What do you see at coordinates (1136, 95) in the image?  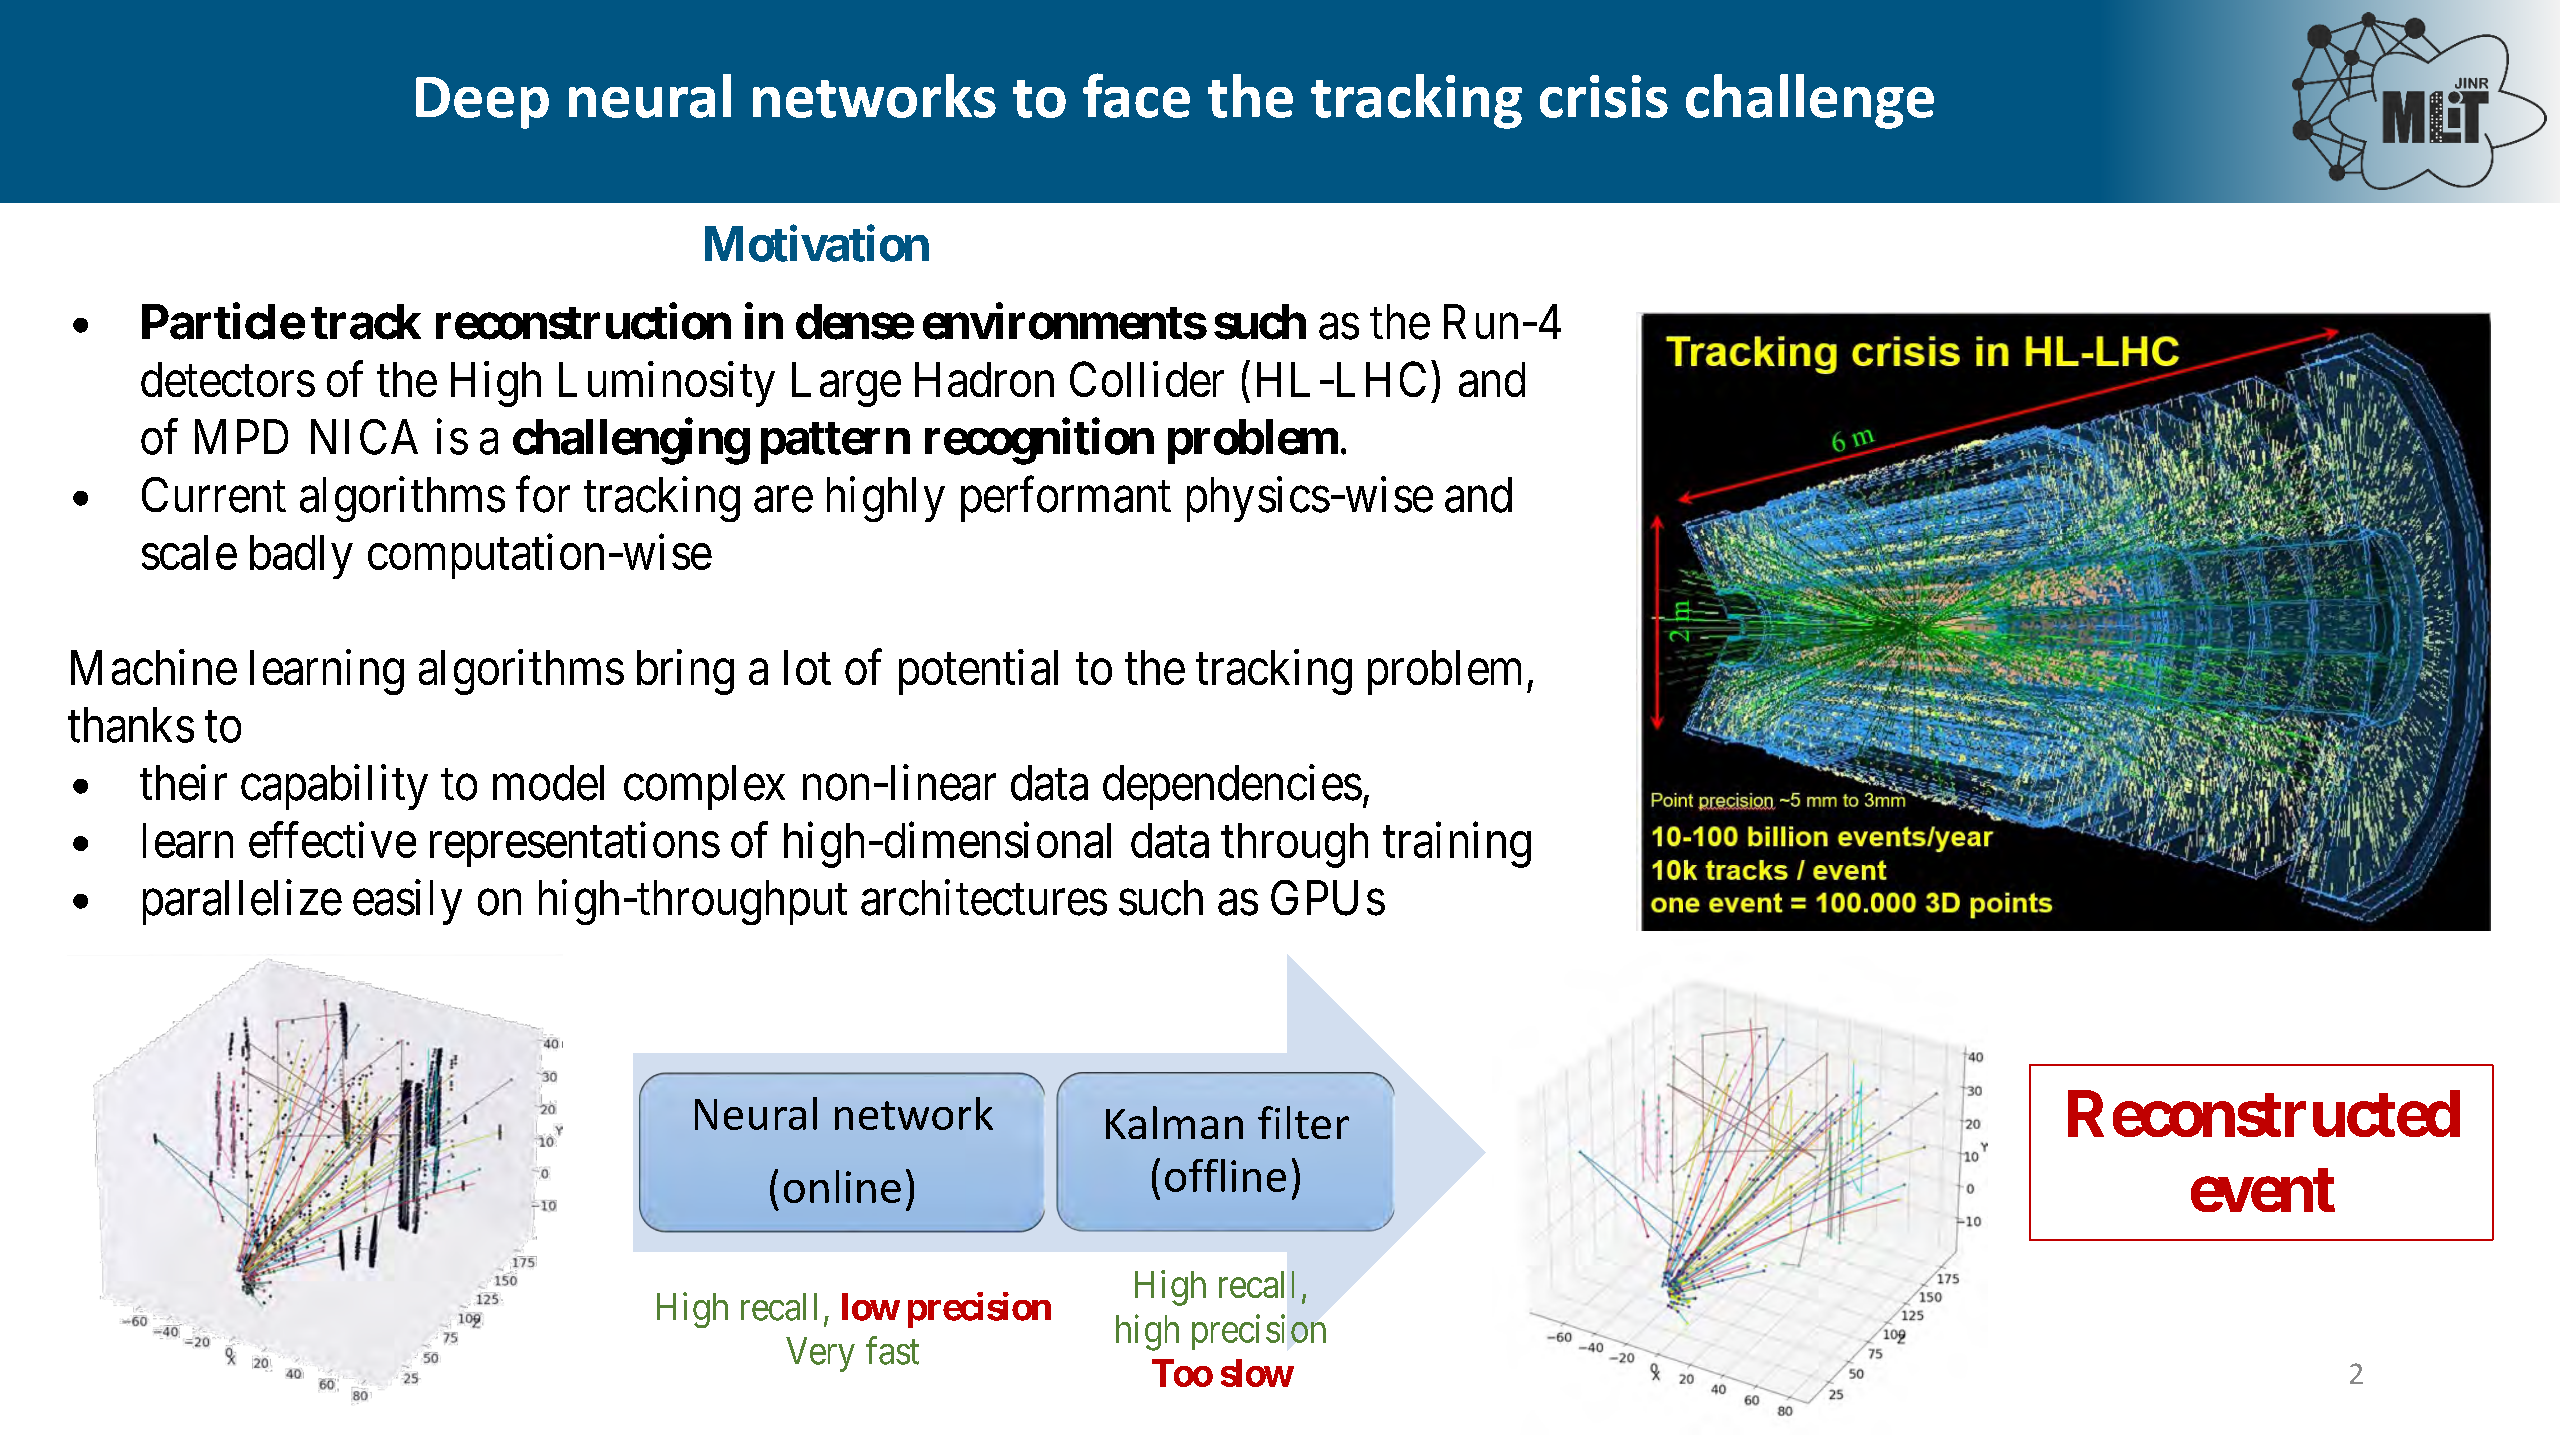 I see `face` at bounding box center [1136, 95].
